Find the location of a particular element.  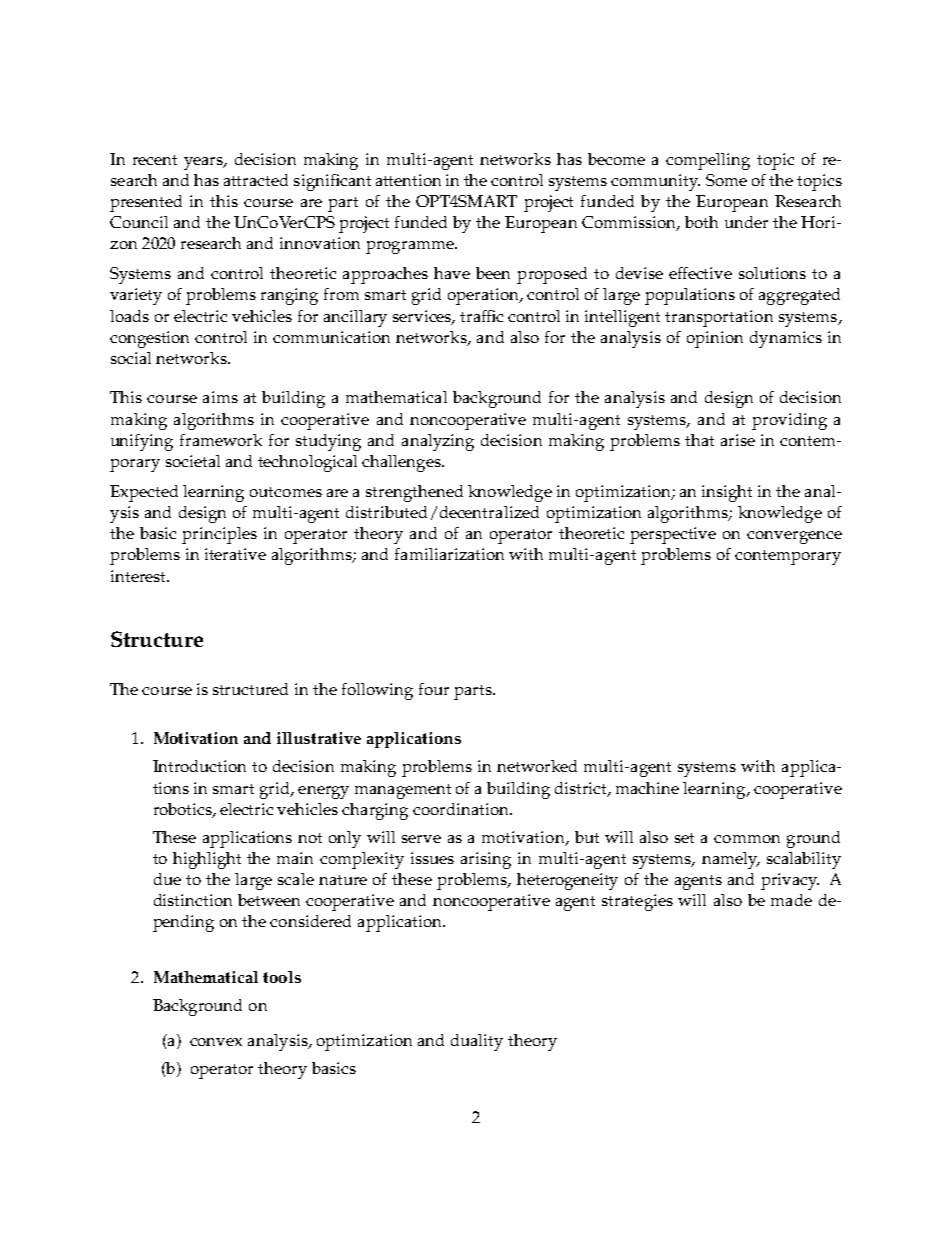

years is located at coordinates (204, 163).
